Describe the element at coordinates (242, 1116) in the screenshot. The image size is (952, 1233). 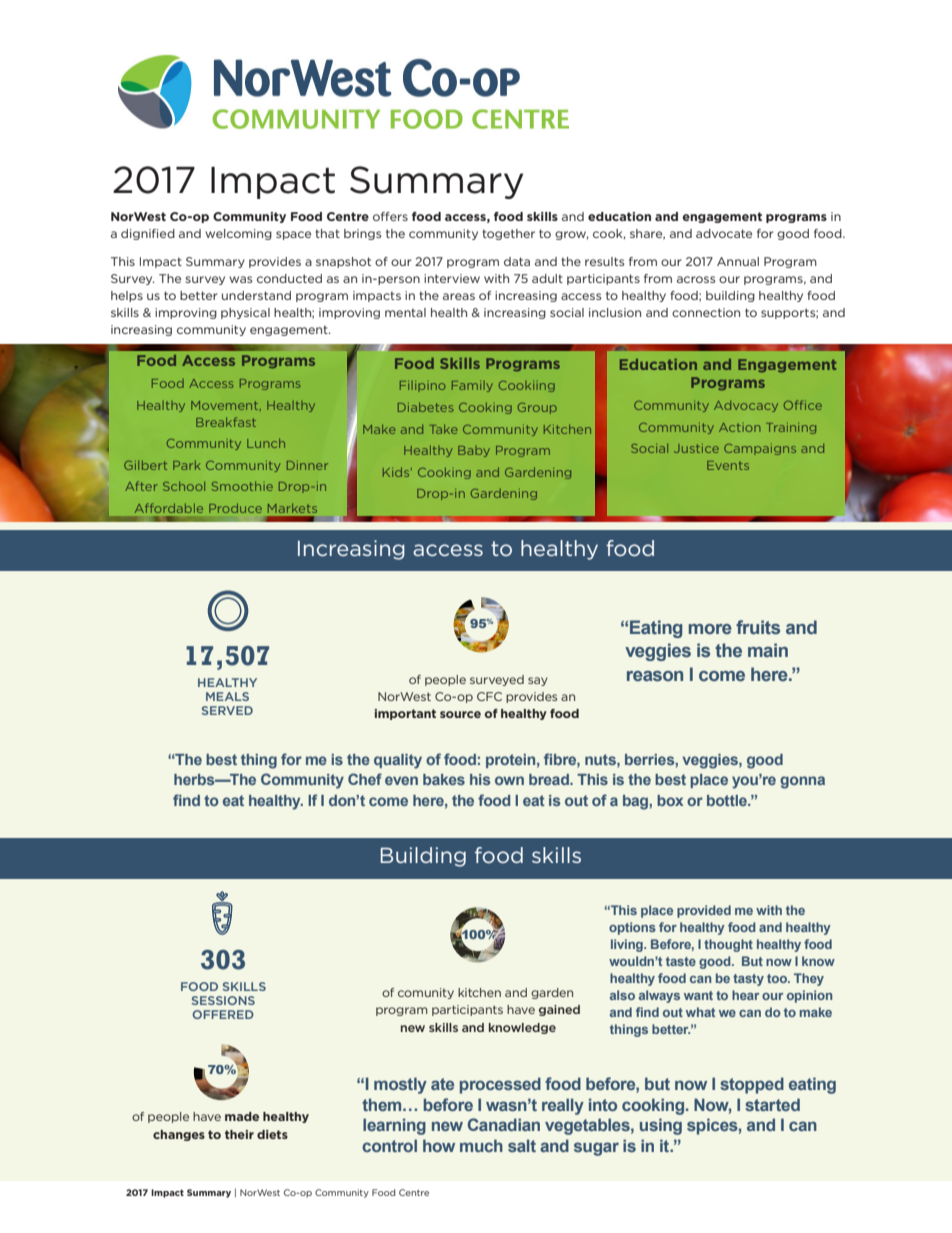
I see `made` at that location.
